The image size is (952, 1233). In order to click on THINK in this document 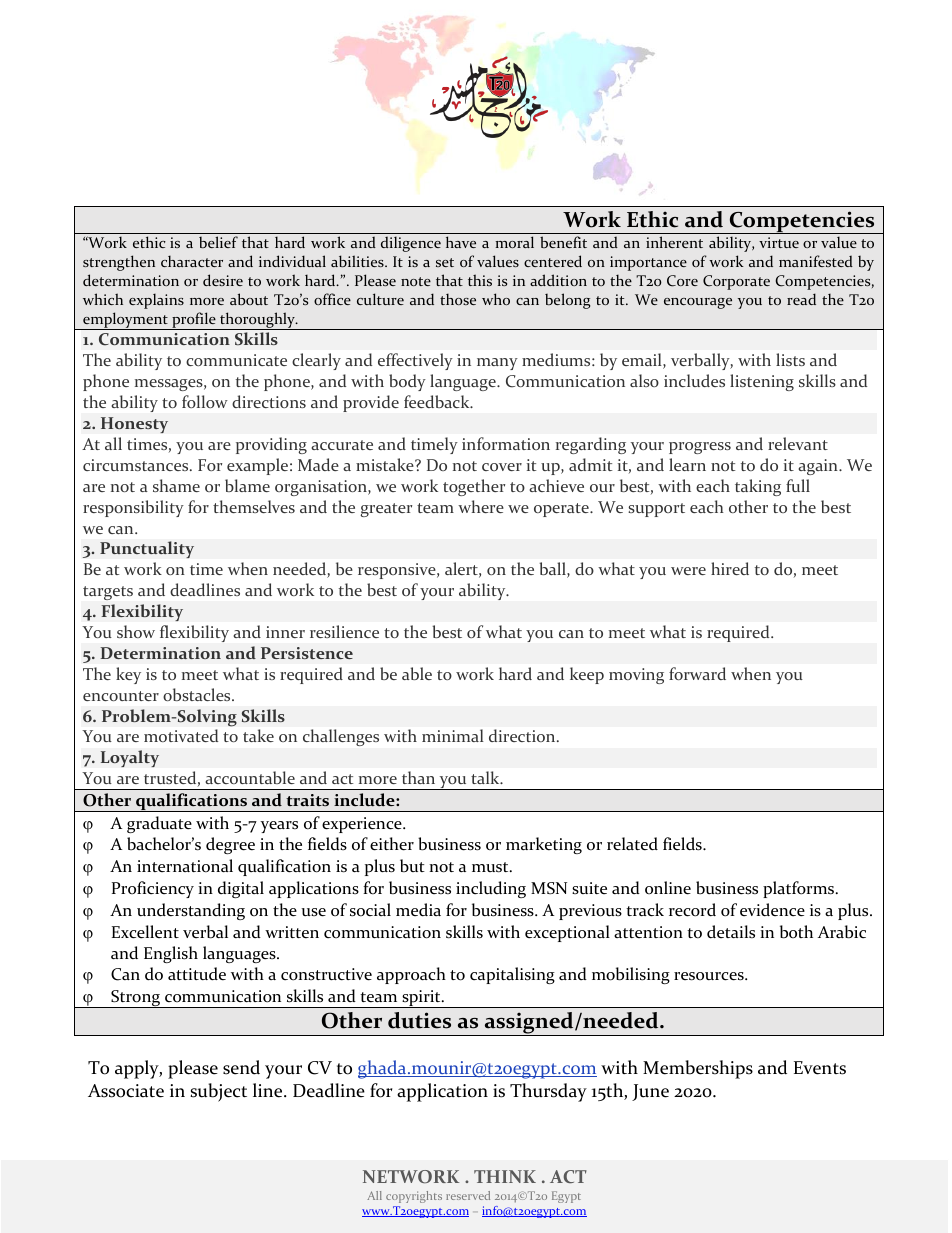, I will do `click(505, 1176)`.
